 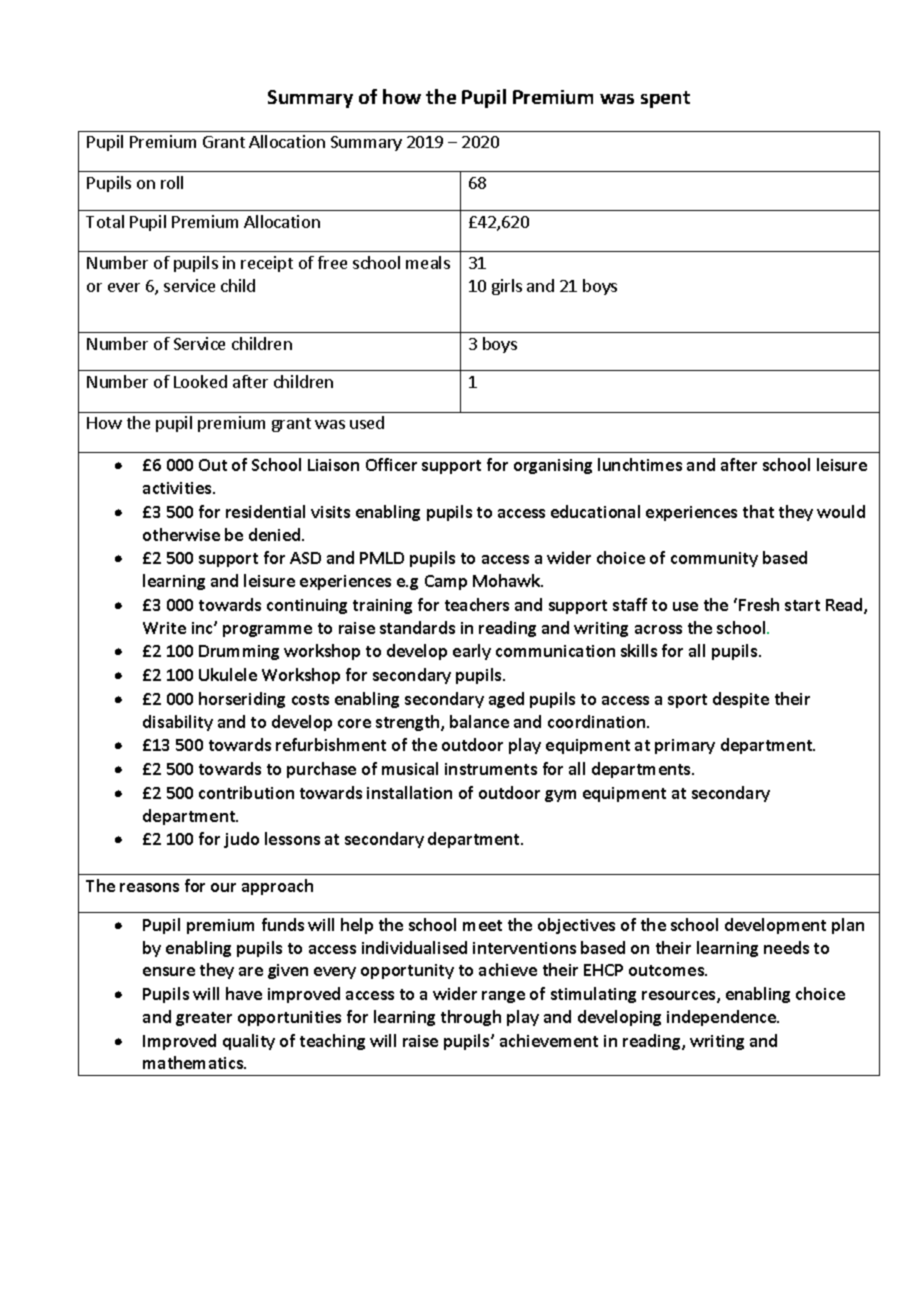 What do you see at coordinates (428, 262) in the screenshot?
I see `meals` at bounding box center [428, 262].
